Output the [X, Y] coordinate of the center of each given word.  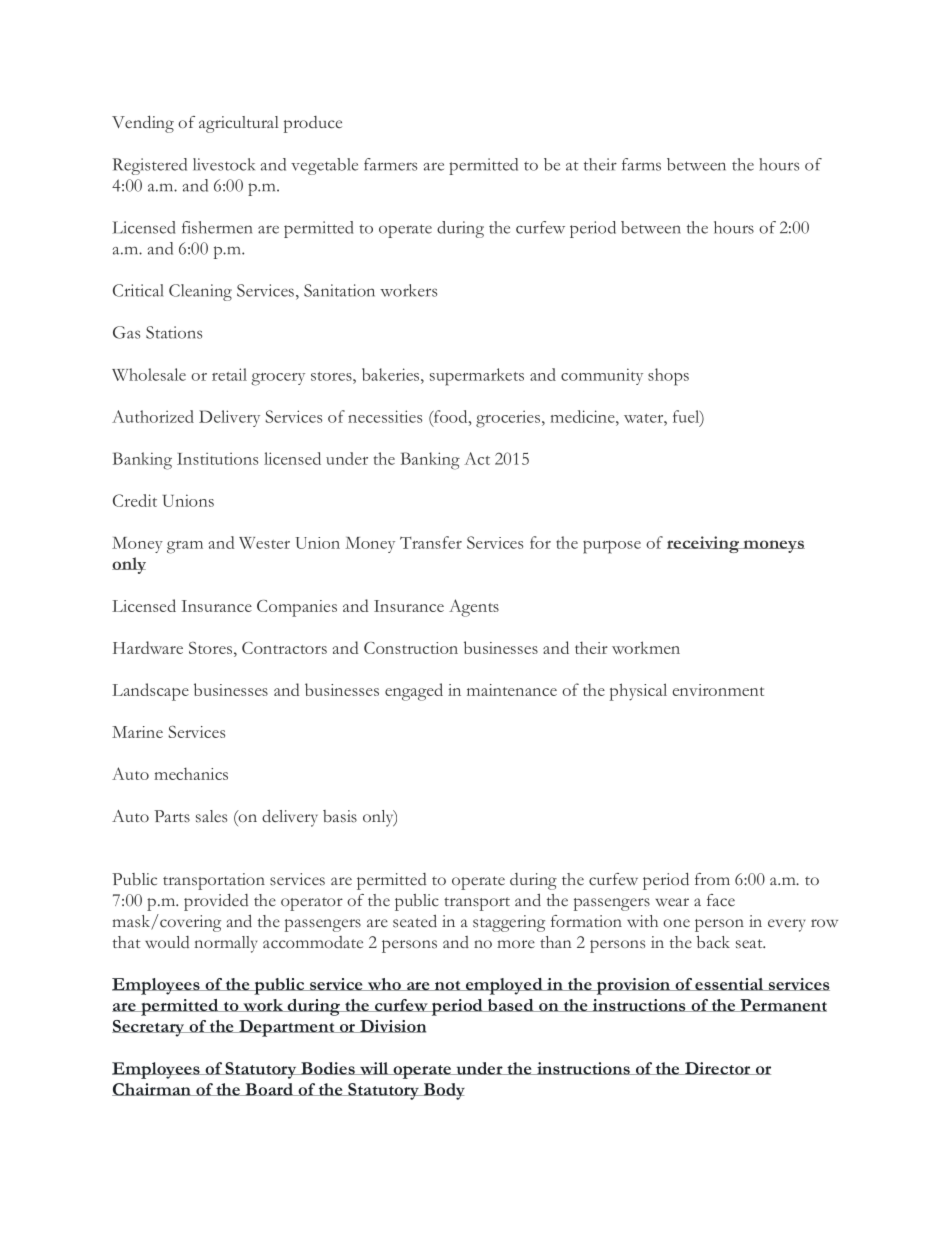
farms [641, 164]
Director [718, 1068]
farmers [390, 164]
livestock [224, 164]
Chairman [152, 1089]
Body [443, 1091]
